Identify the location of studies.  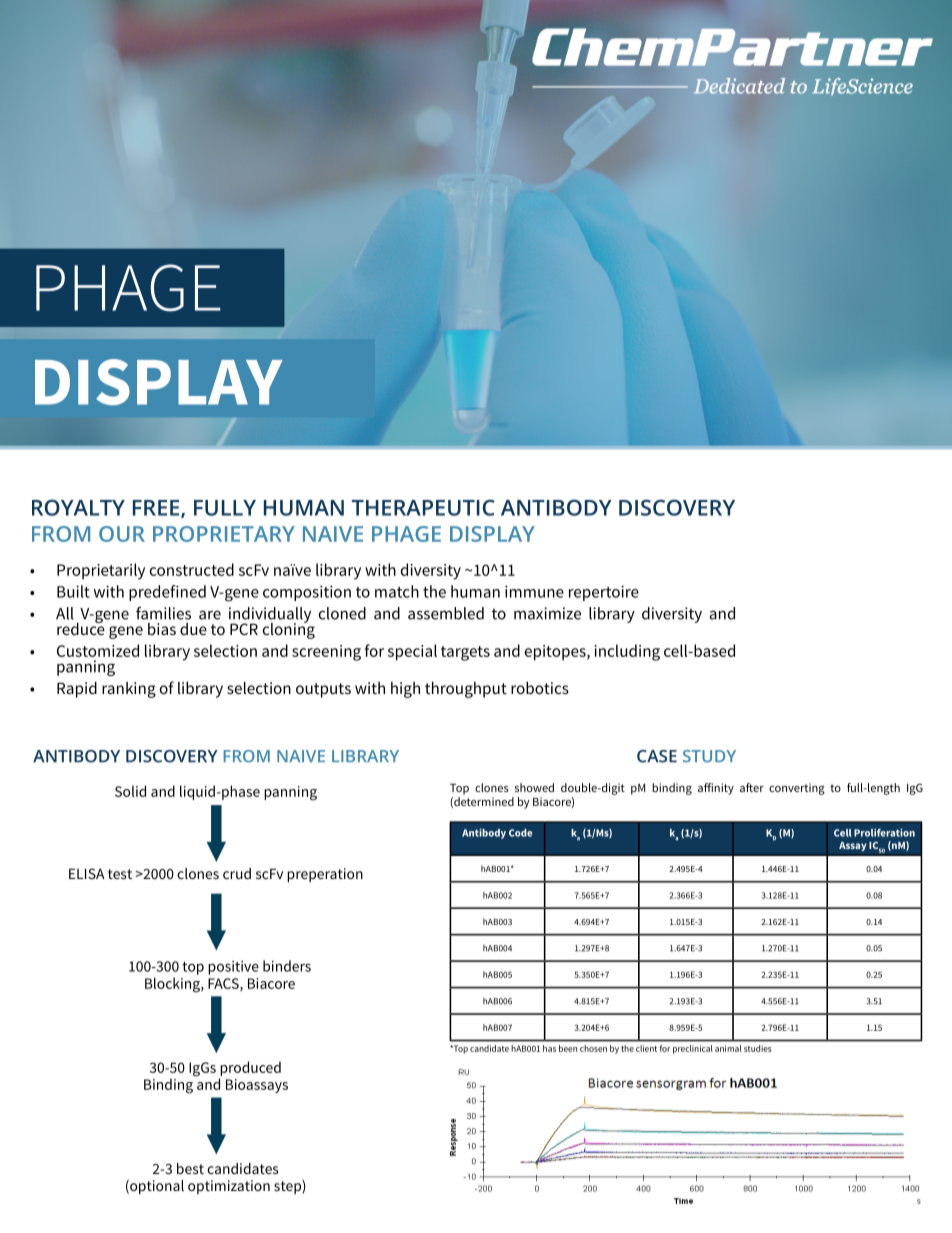
(758, 1048).
